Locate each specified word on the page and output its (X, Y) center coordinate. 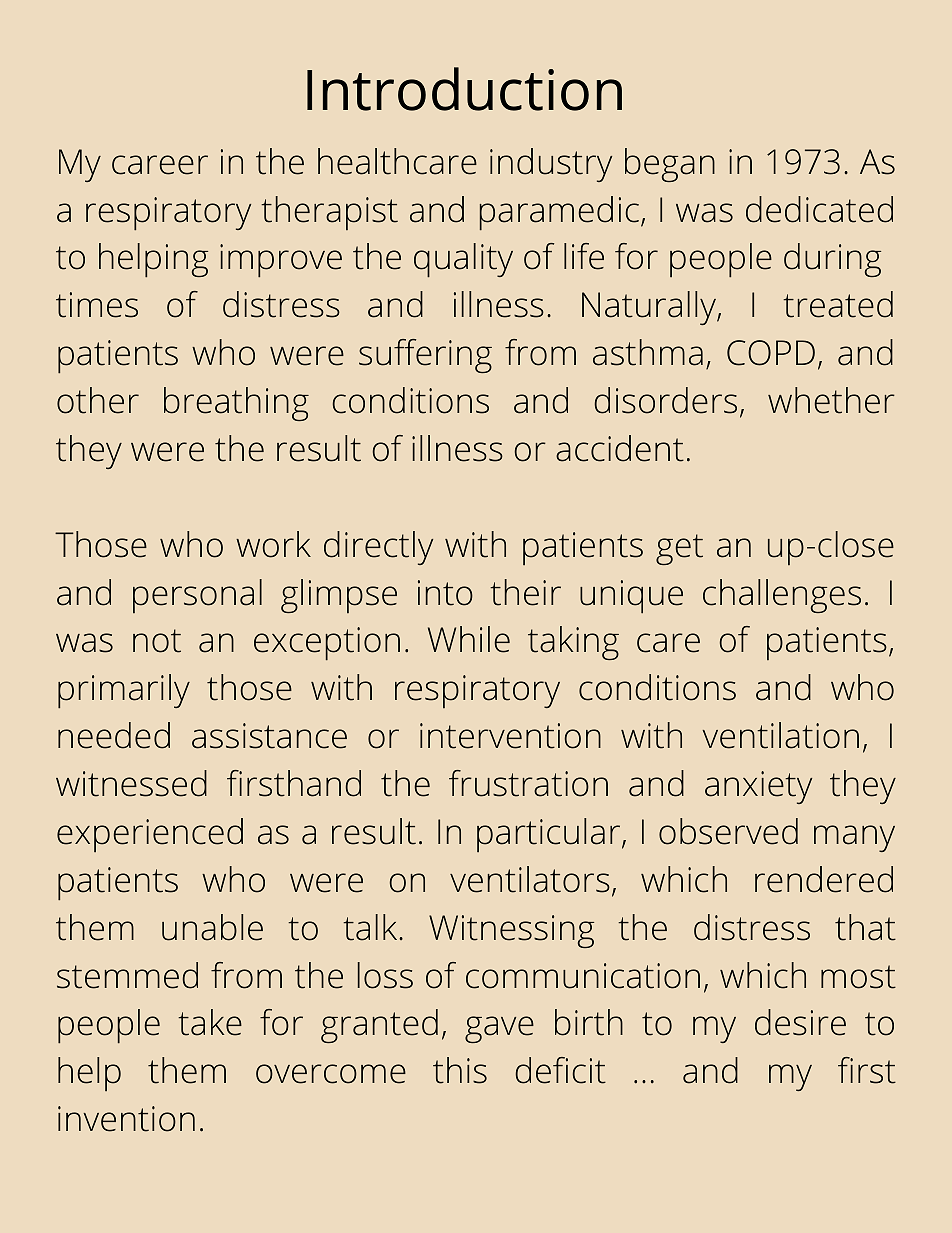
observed (728, 831)
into (445, 593)
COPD (771, 353)
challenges (782, 596)
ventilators (530, 879)
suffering (425, 356)
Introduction (464, 89)
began (670, 165)
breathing (236, 404)
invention (126, 1119)
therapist (329, 213)
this (460, 1070)
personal (197, 596)
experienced (150, 835)
